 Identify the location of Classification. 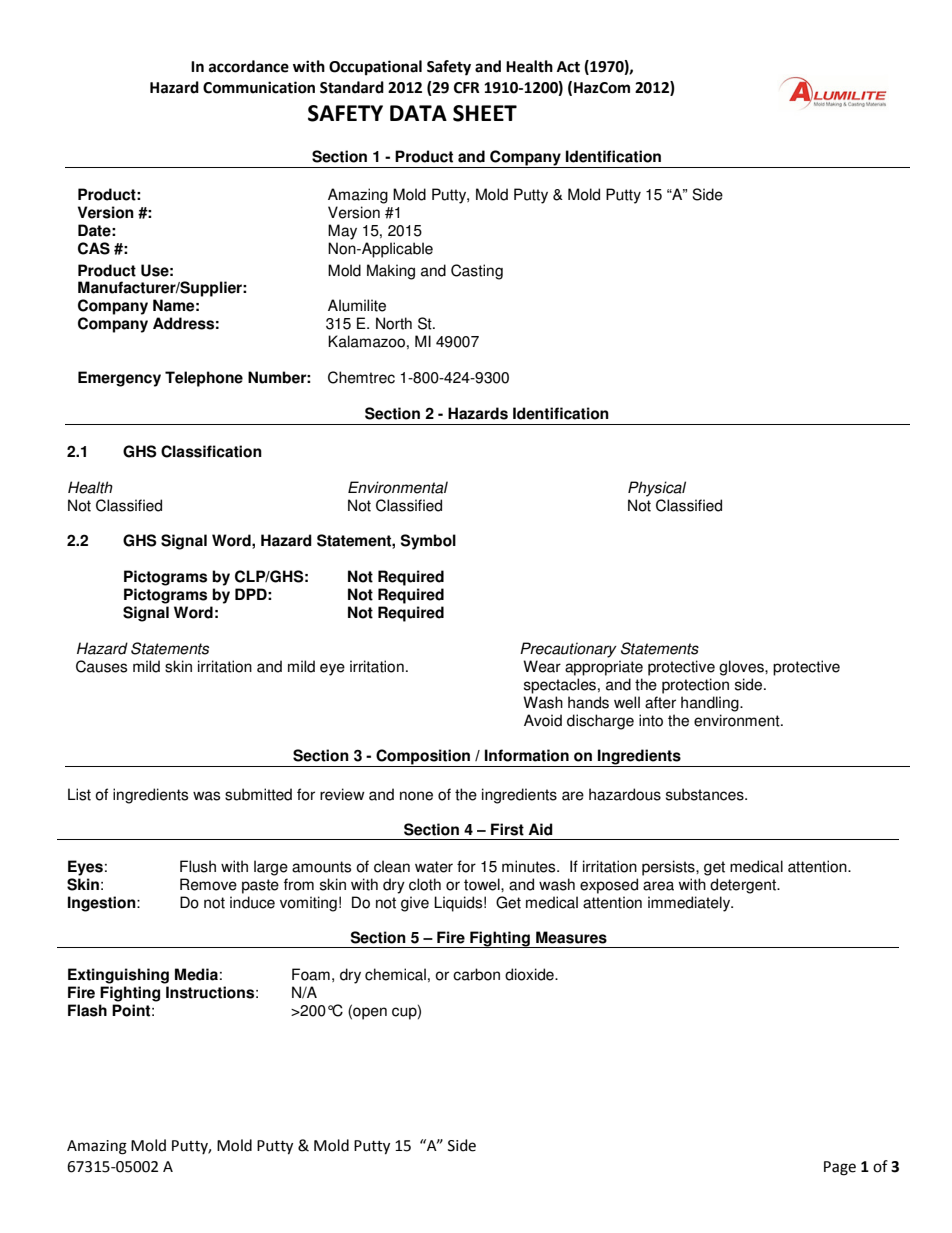
(211, 451).
